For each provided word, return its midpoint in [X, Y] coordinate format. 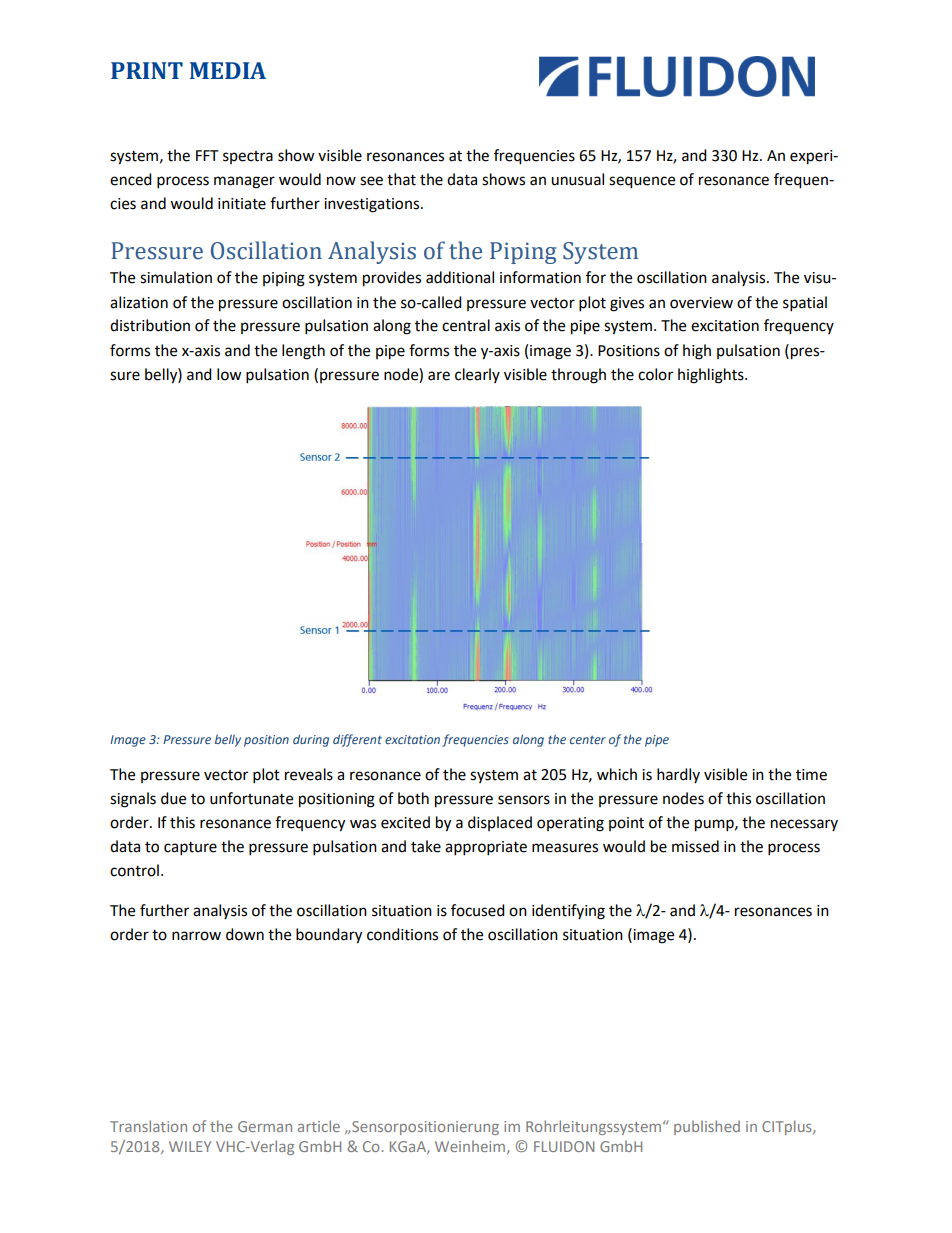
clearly [477, 375]
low [229, 374]
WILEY [190, 1146]
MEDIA [228, 70]
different [357, 740]
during [311, 740]
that [401, 179]
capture [190, 849]
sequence [642, 182]
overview [701, 303]
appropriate [486, 848]
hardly [678, 775]
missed [695, 846]
